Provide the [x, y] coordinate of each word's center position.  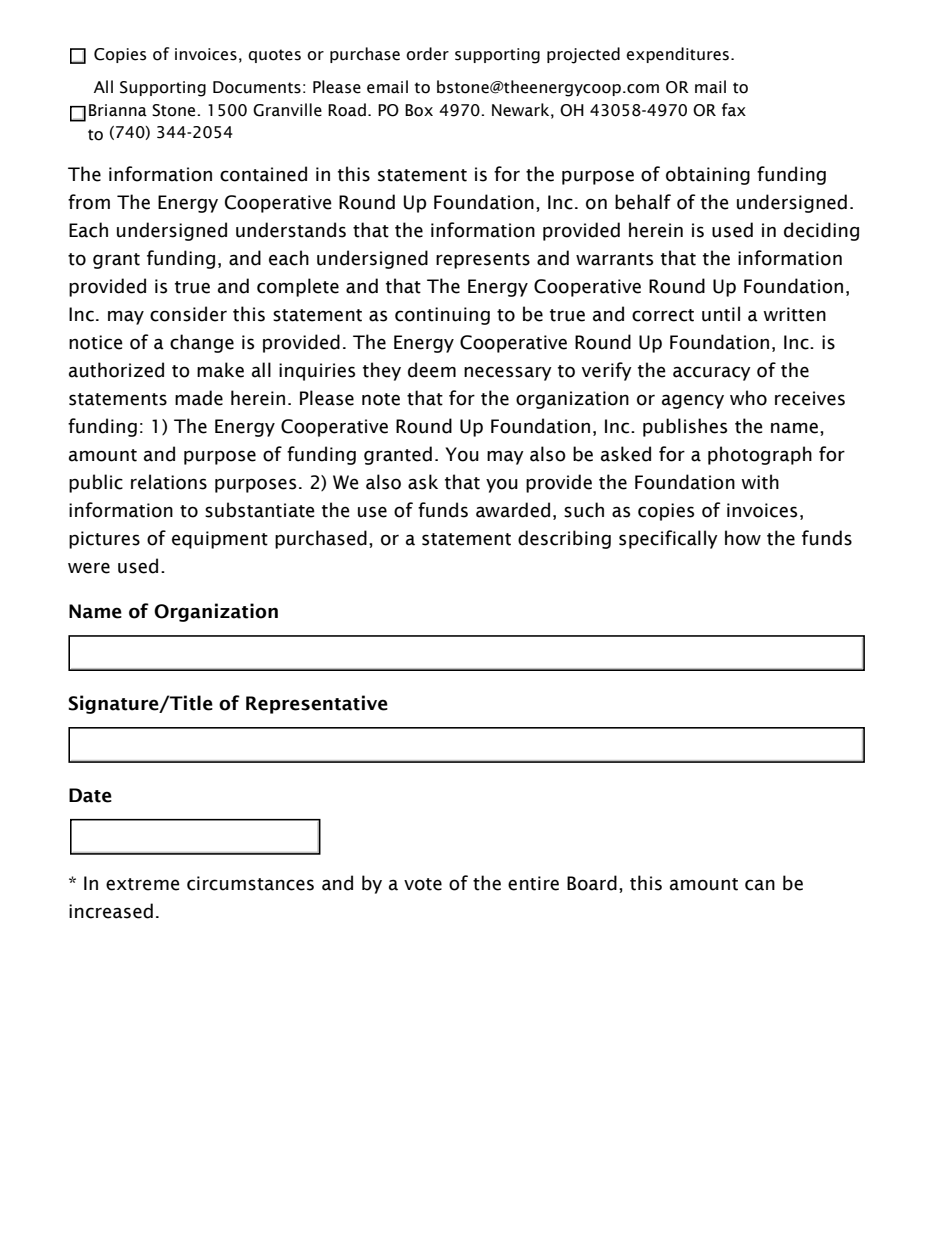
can [760, 885]
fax [734, 110]
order [427, 54]
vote [423, 884]
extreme [143, 884]
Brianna [118, 110]
